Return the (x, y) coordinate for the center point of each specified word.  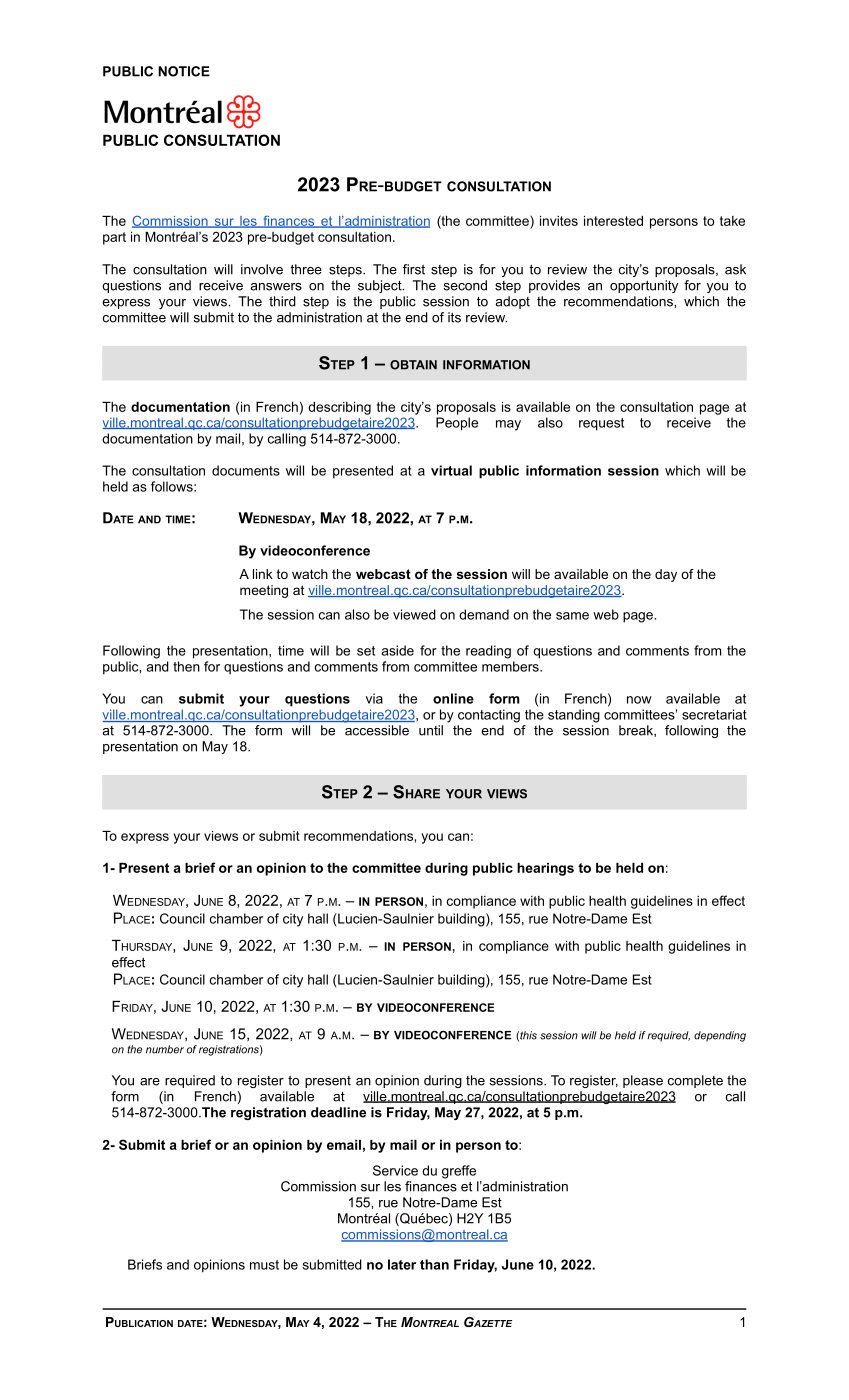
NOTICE (184, 71)
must (264, 1265)
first (414, 269)
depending (720, 1036)
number (165, 1049)
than (434, 1264)
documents (246, 470)
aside (398, 650)
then (186, 666)
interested (613, 221)
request (601, 424)
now (639, 700)
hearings (545, 869)
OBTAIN (413, 365)
